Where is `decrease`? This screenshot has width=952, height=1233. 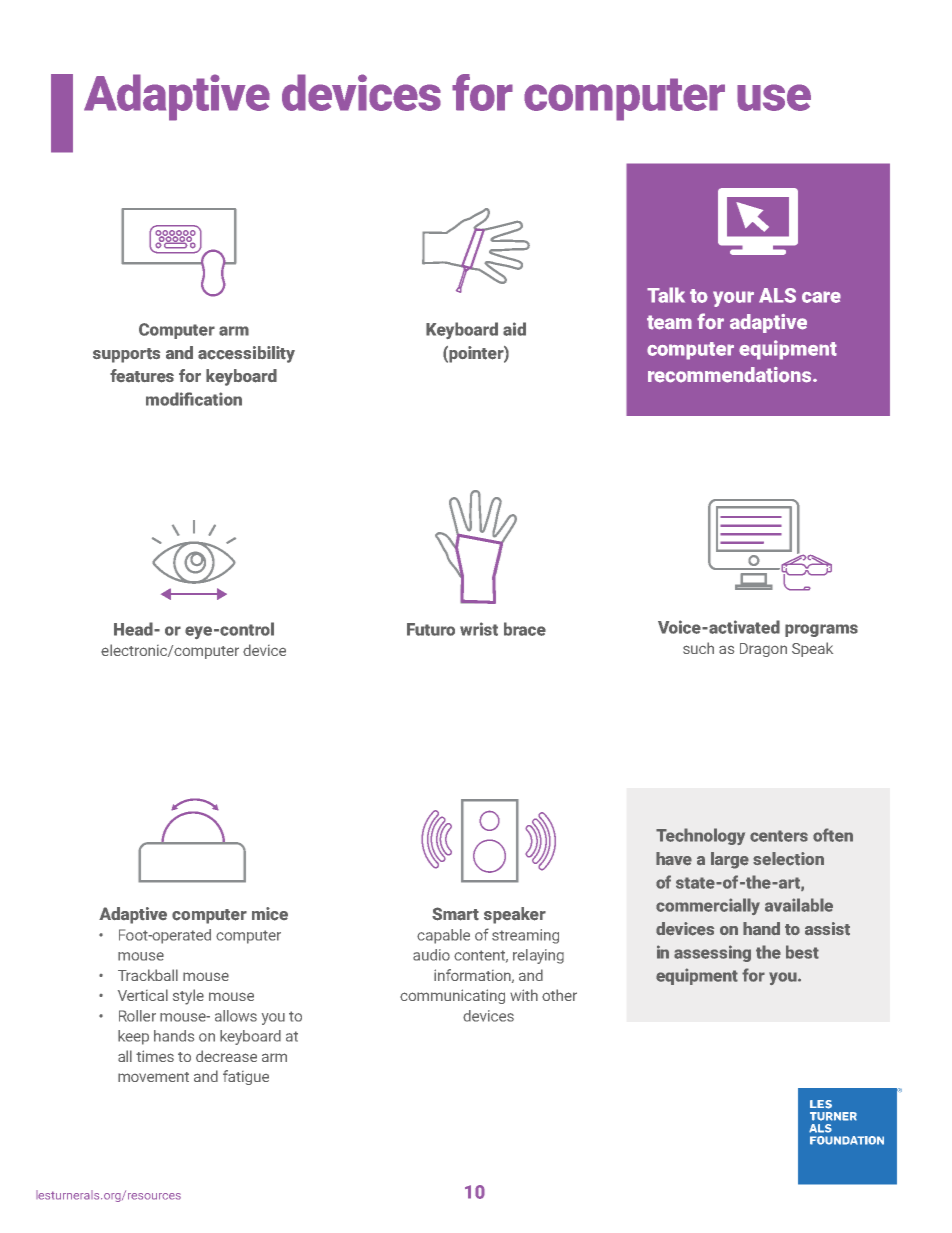 decrease is located at coordinates (226, 1056).
